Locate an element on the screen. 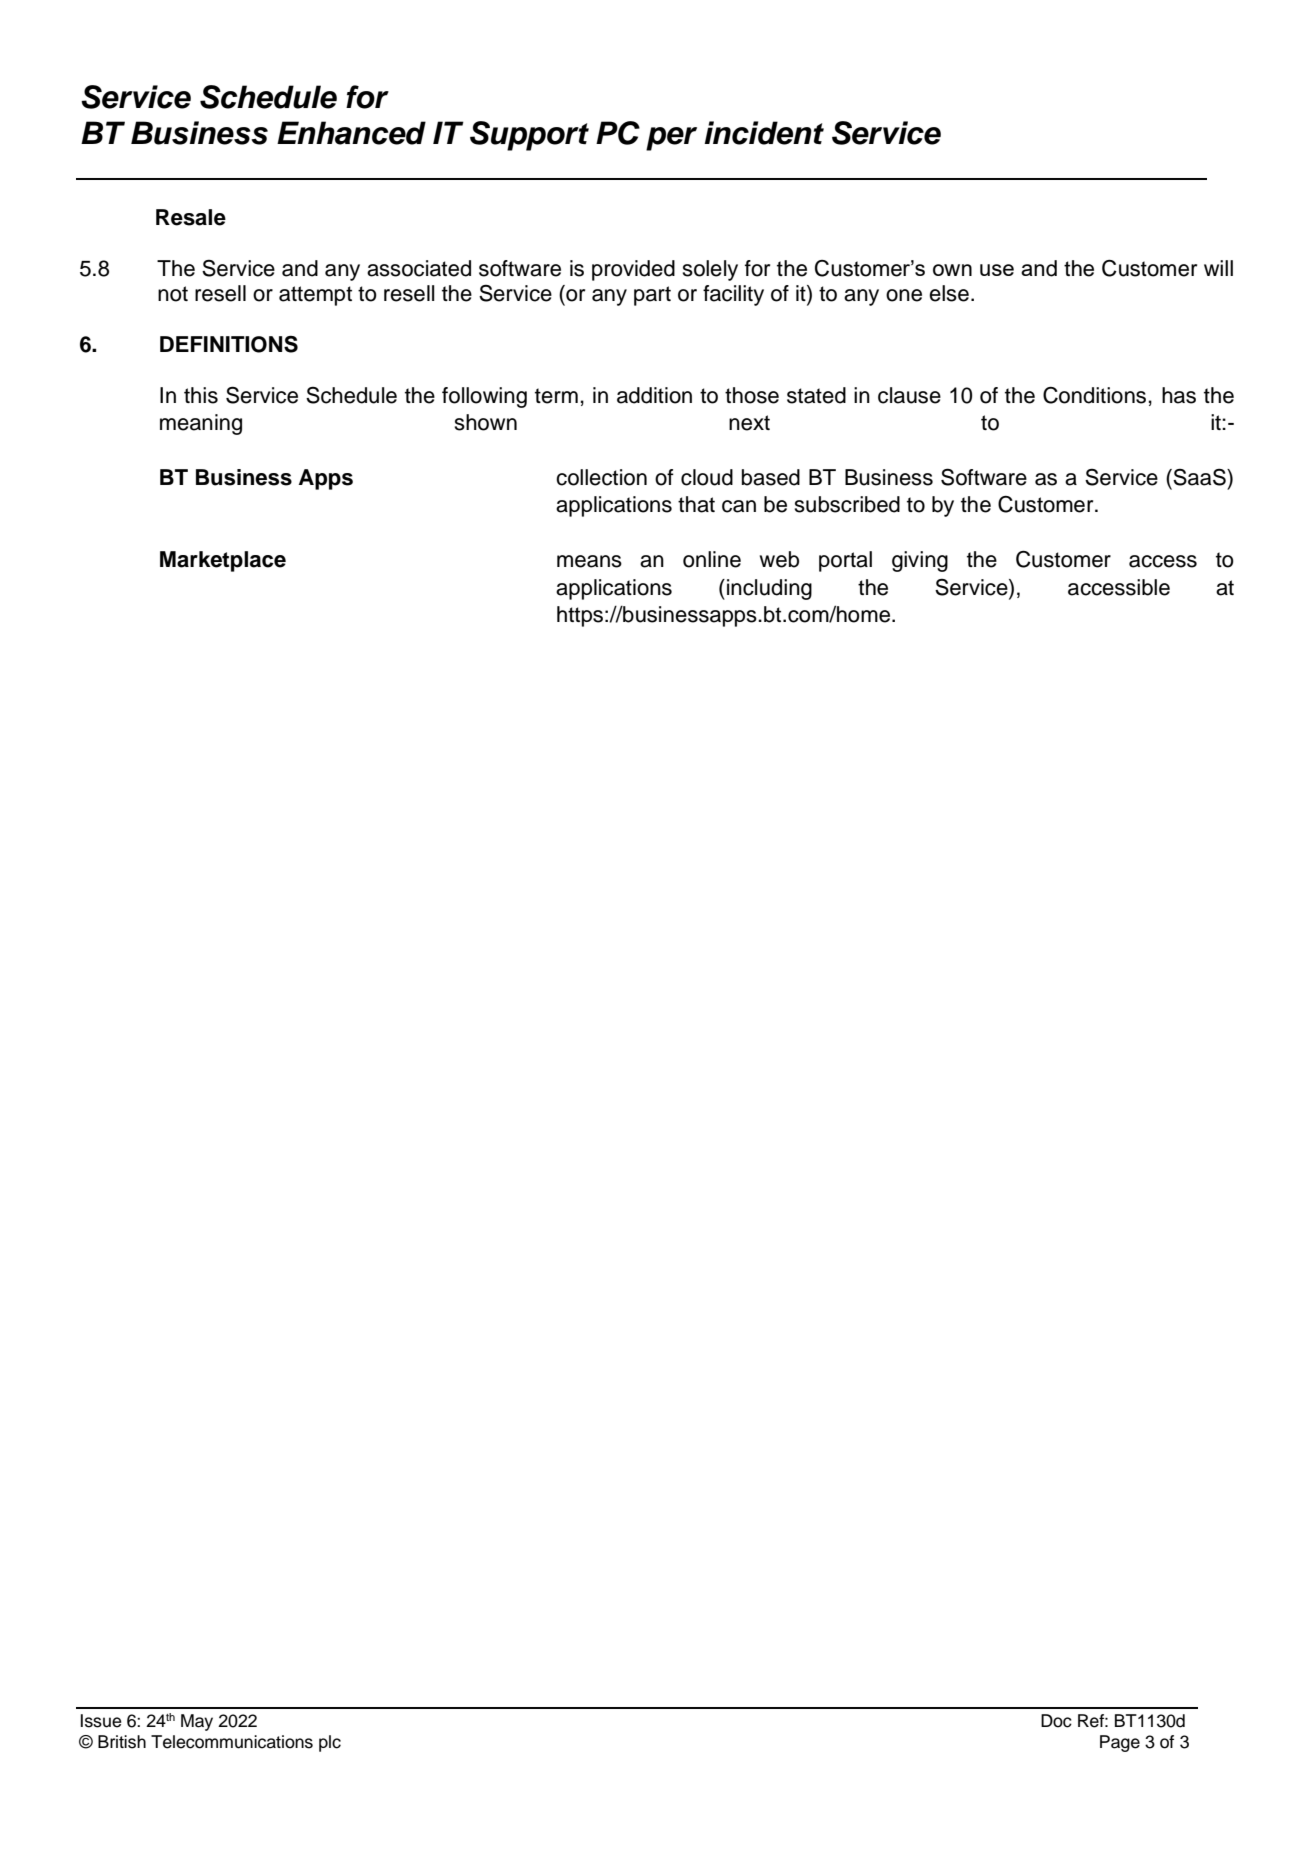  will is located at coordinates (1218, 268).
